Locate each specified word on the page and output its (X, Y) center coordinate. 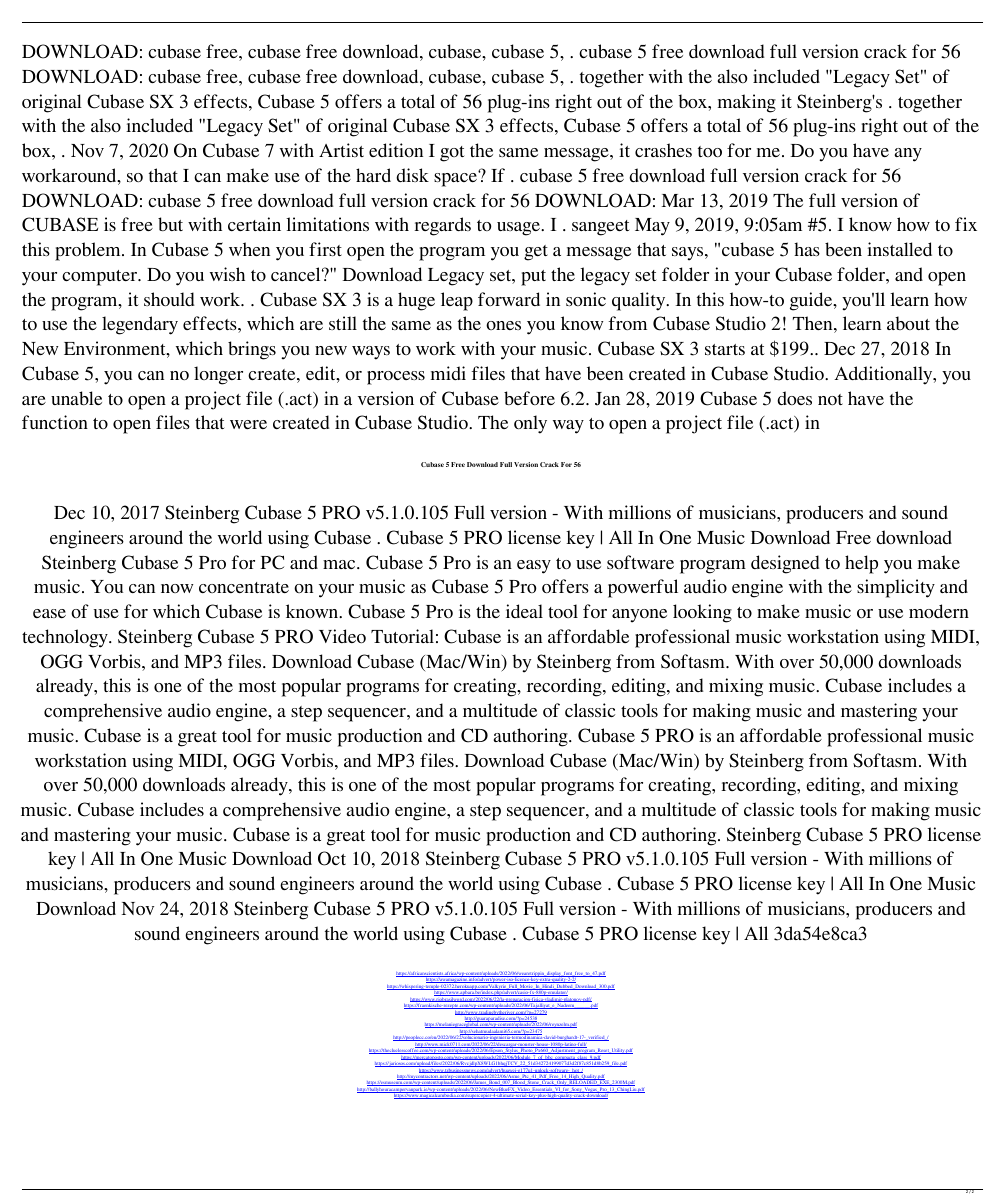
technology (66, 638)
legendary (140, 325)
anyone (639, 616)
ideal (524, 611)
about (908, 323)
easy (534, 567)
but (170, 224)
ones (503, 325)
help (861, 564)
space (456, 179)
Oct (332, 858)
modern (939, 611)
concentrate (244, 587)
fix (966, 224)
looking (702, 613)
